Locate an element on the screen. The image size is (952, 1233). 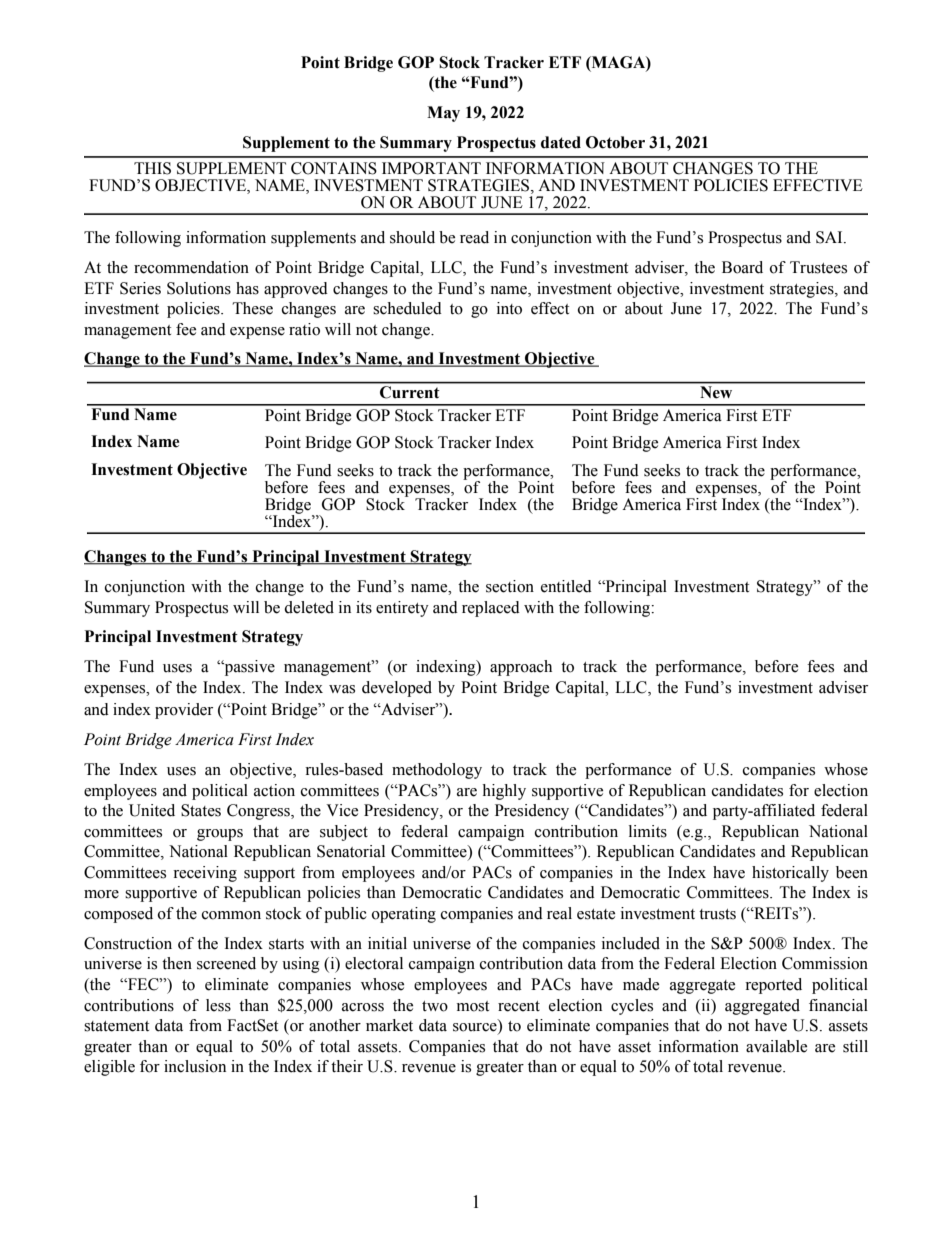
source is located at coordinates (476, 1028).
